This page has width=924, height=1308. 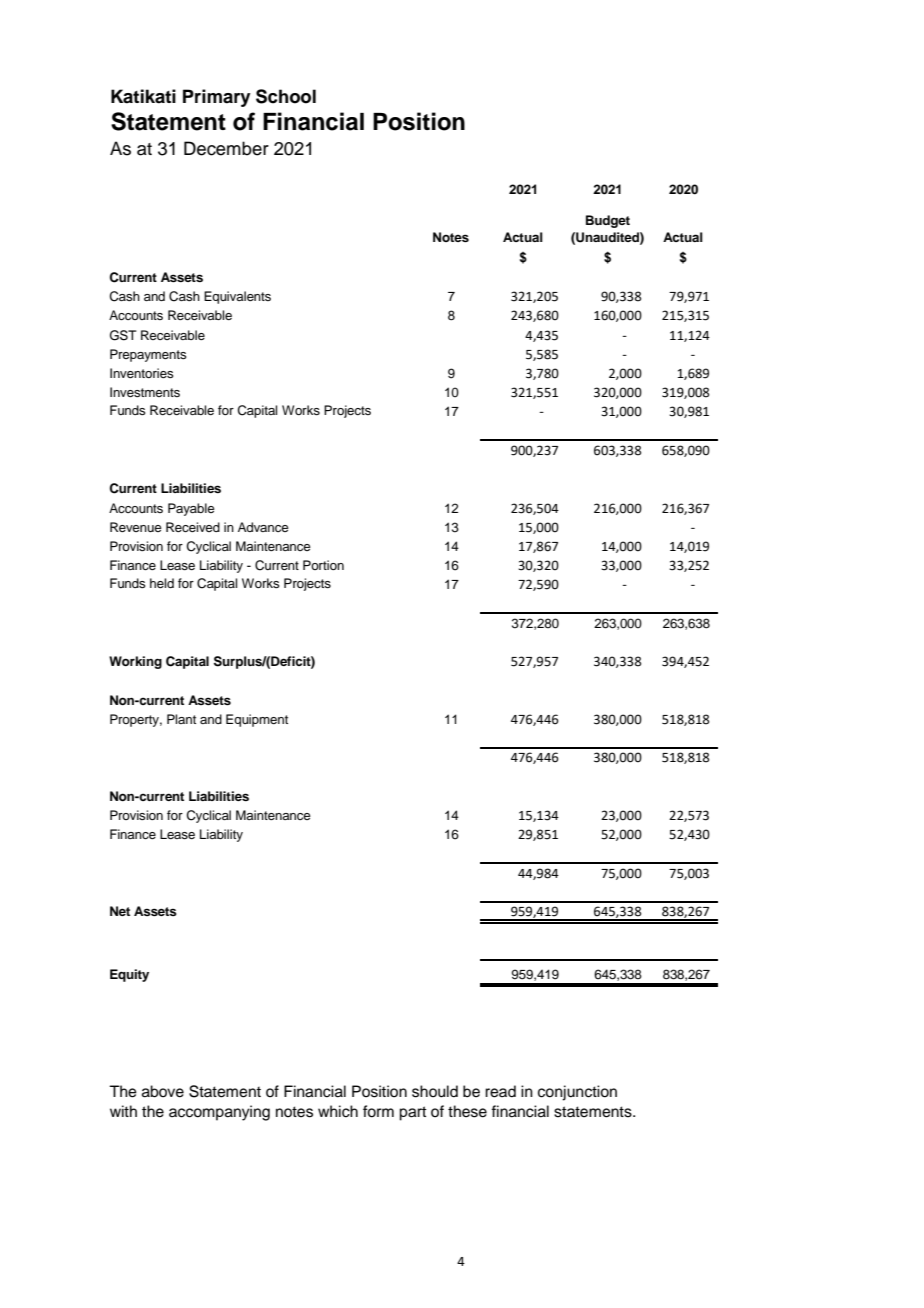 What do you see at coordinates (181, 719) in the page?
I see `Plant` at bounding box center [181, 719].
